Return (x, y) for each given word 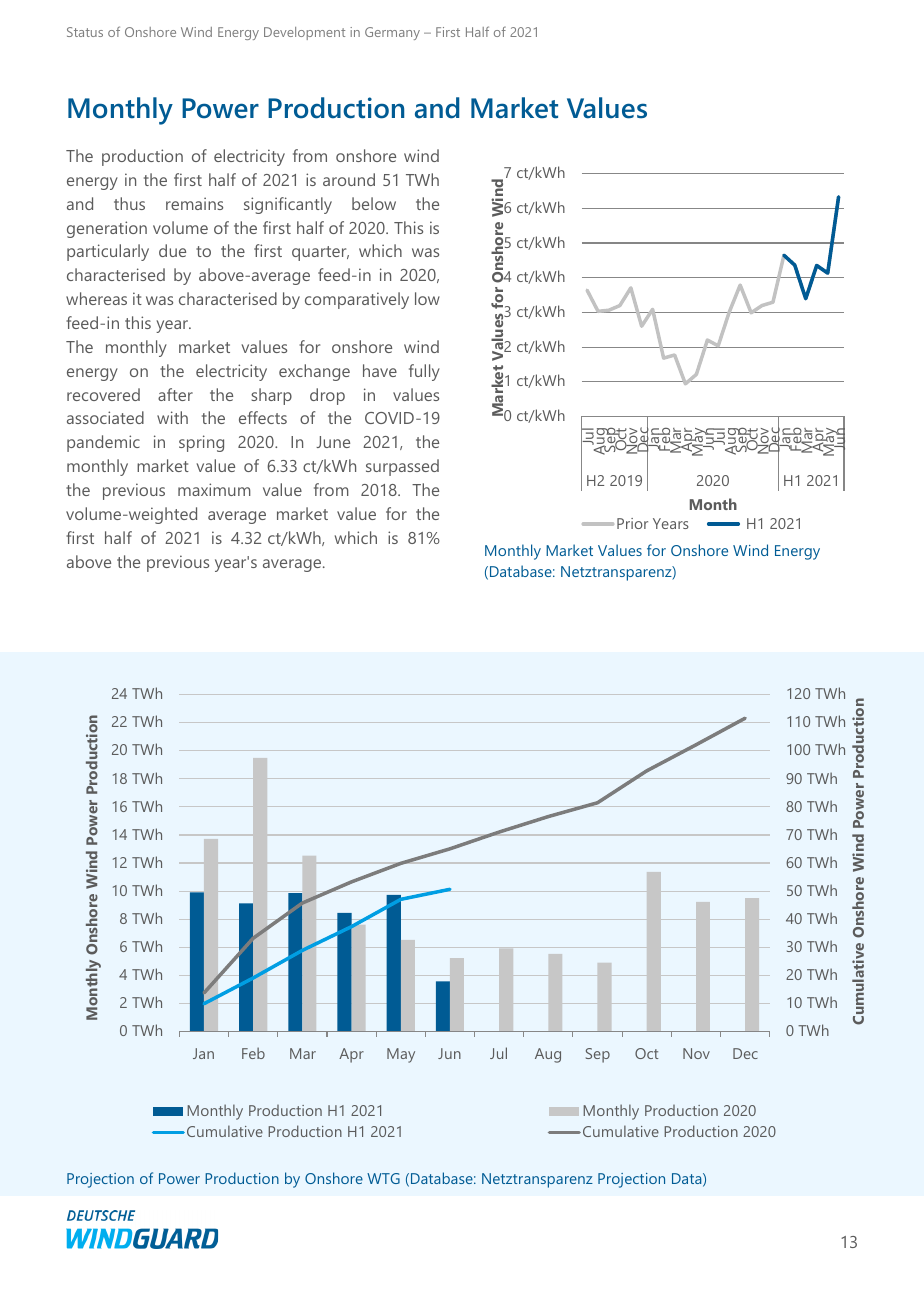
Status (85, 32)
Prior (632, 523)
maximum (214, 489)
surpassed (402, 467)
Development (304, 33)
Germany (392, 33)
